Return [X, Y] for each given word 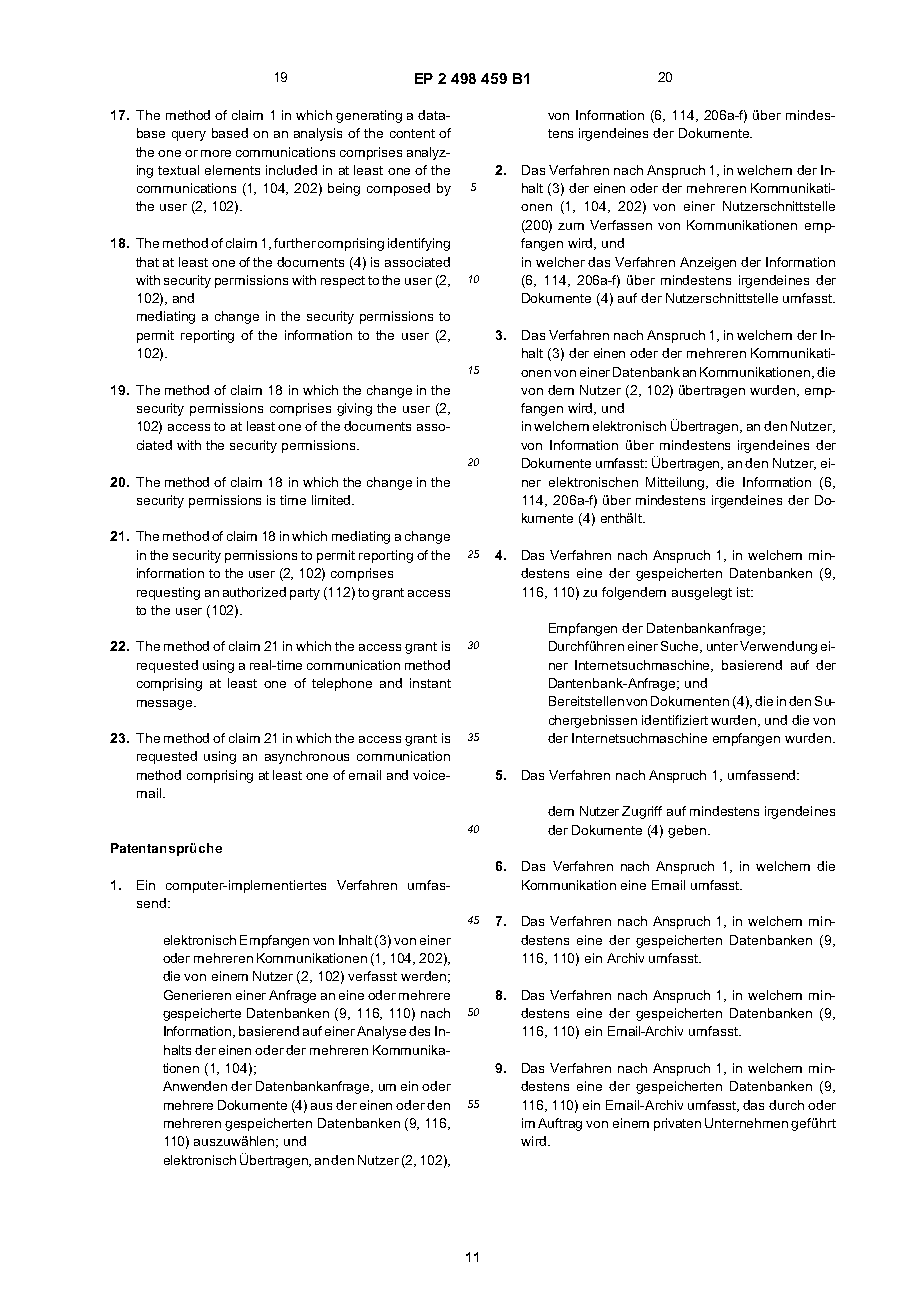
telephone [342, 684]
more [216, 153]
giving [354, 409]
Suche [681, 647]
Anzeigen [708, 263]
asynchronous [307, 757]
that [147, 262]
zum [571, 226]
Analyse [381, 1032]
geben [687, 831]
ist [744, 592]
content [412, 133]
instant [430, 683]
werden [423, 976]
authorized [254, 592]
